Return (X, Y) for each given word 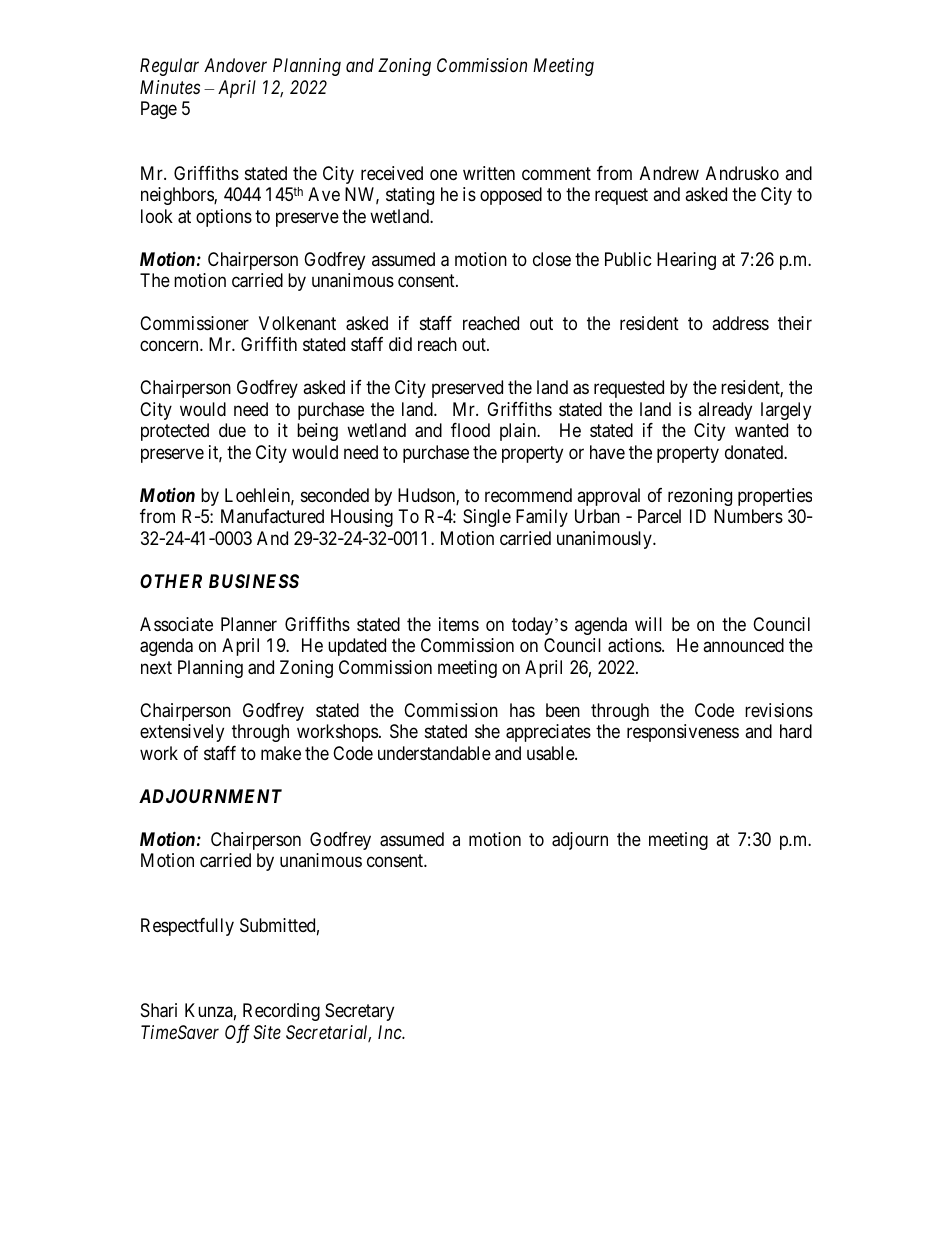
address (740, 323)
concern (170, 346)
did (400, 344)
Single (487, 518)
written (489, 173)
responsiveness (683, 733)
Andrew (669, 173)
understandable (434, 753)
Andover (235, 65)
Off (237, 1034)
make (281, 753)
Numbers (748, 516)
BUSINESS (254, 581)
